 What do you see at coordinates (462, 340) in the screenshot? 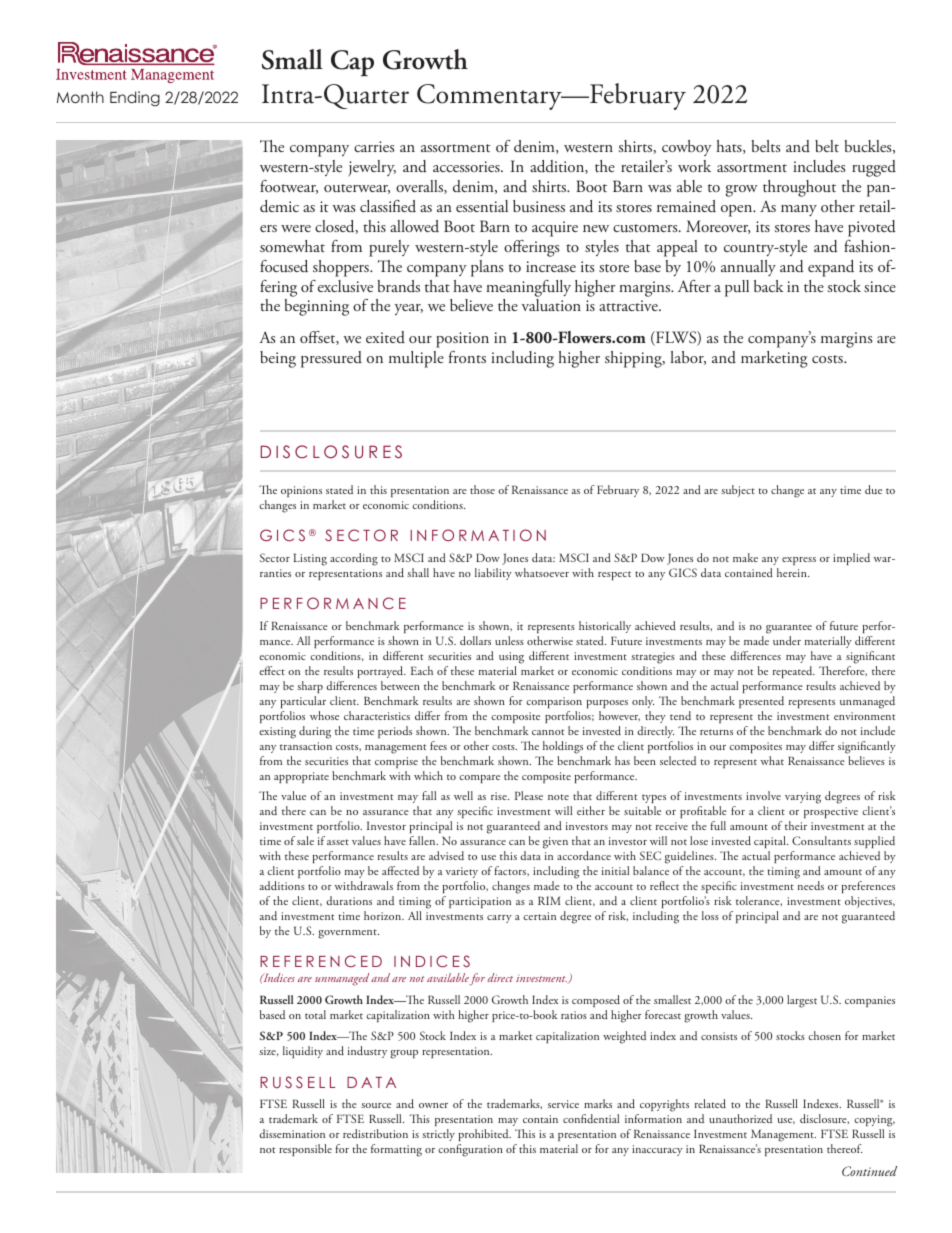
I see `position` at bounding box center [462, 340].
